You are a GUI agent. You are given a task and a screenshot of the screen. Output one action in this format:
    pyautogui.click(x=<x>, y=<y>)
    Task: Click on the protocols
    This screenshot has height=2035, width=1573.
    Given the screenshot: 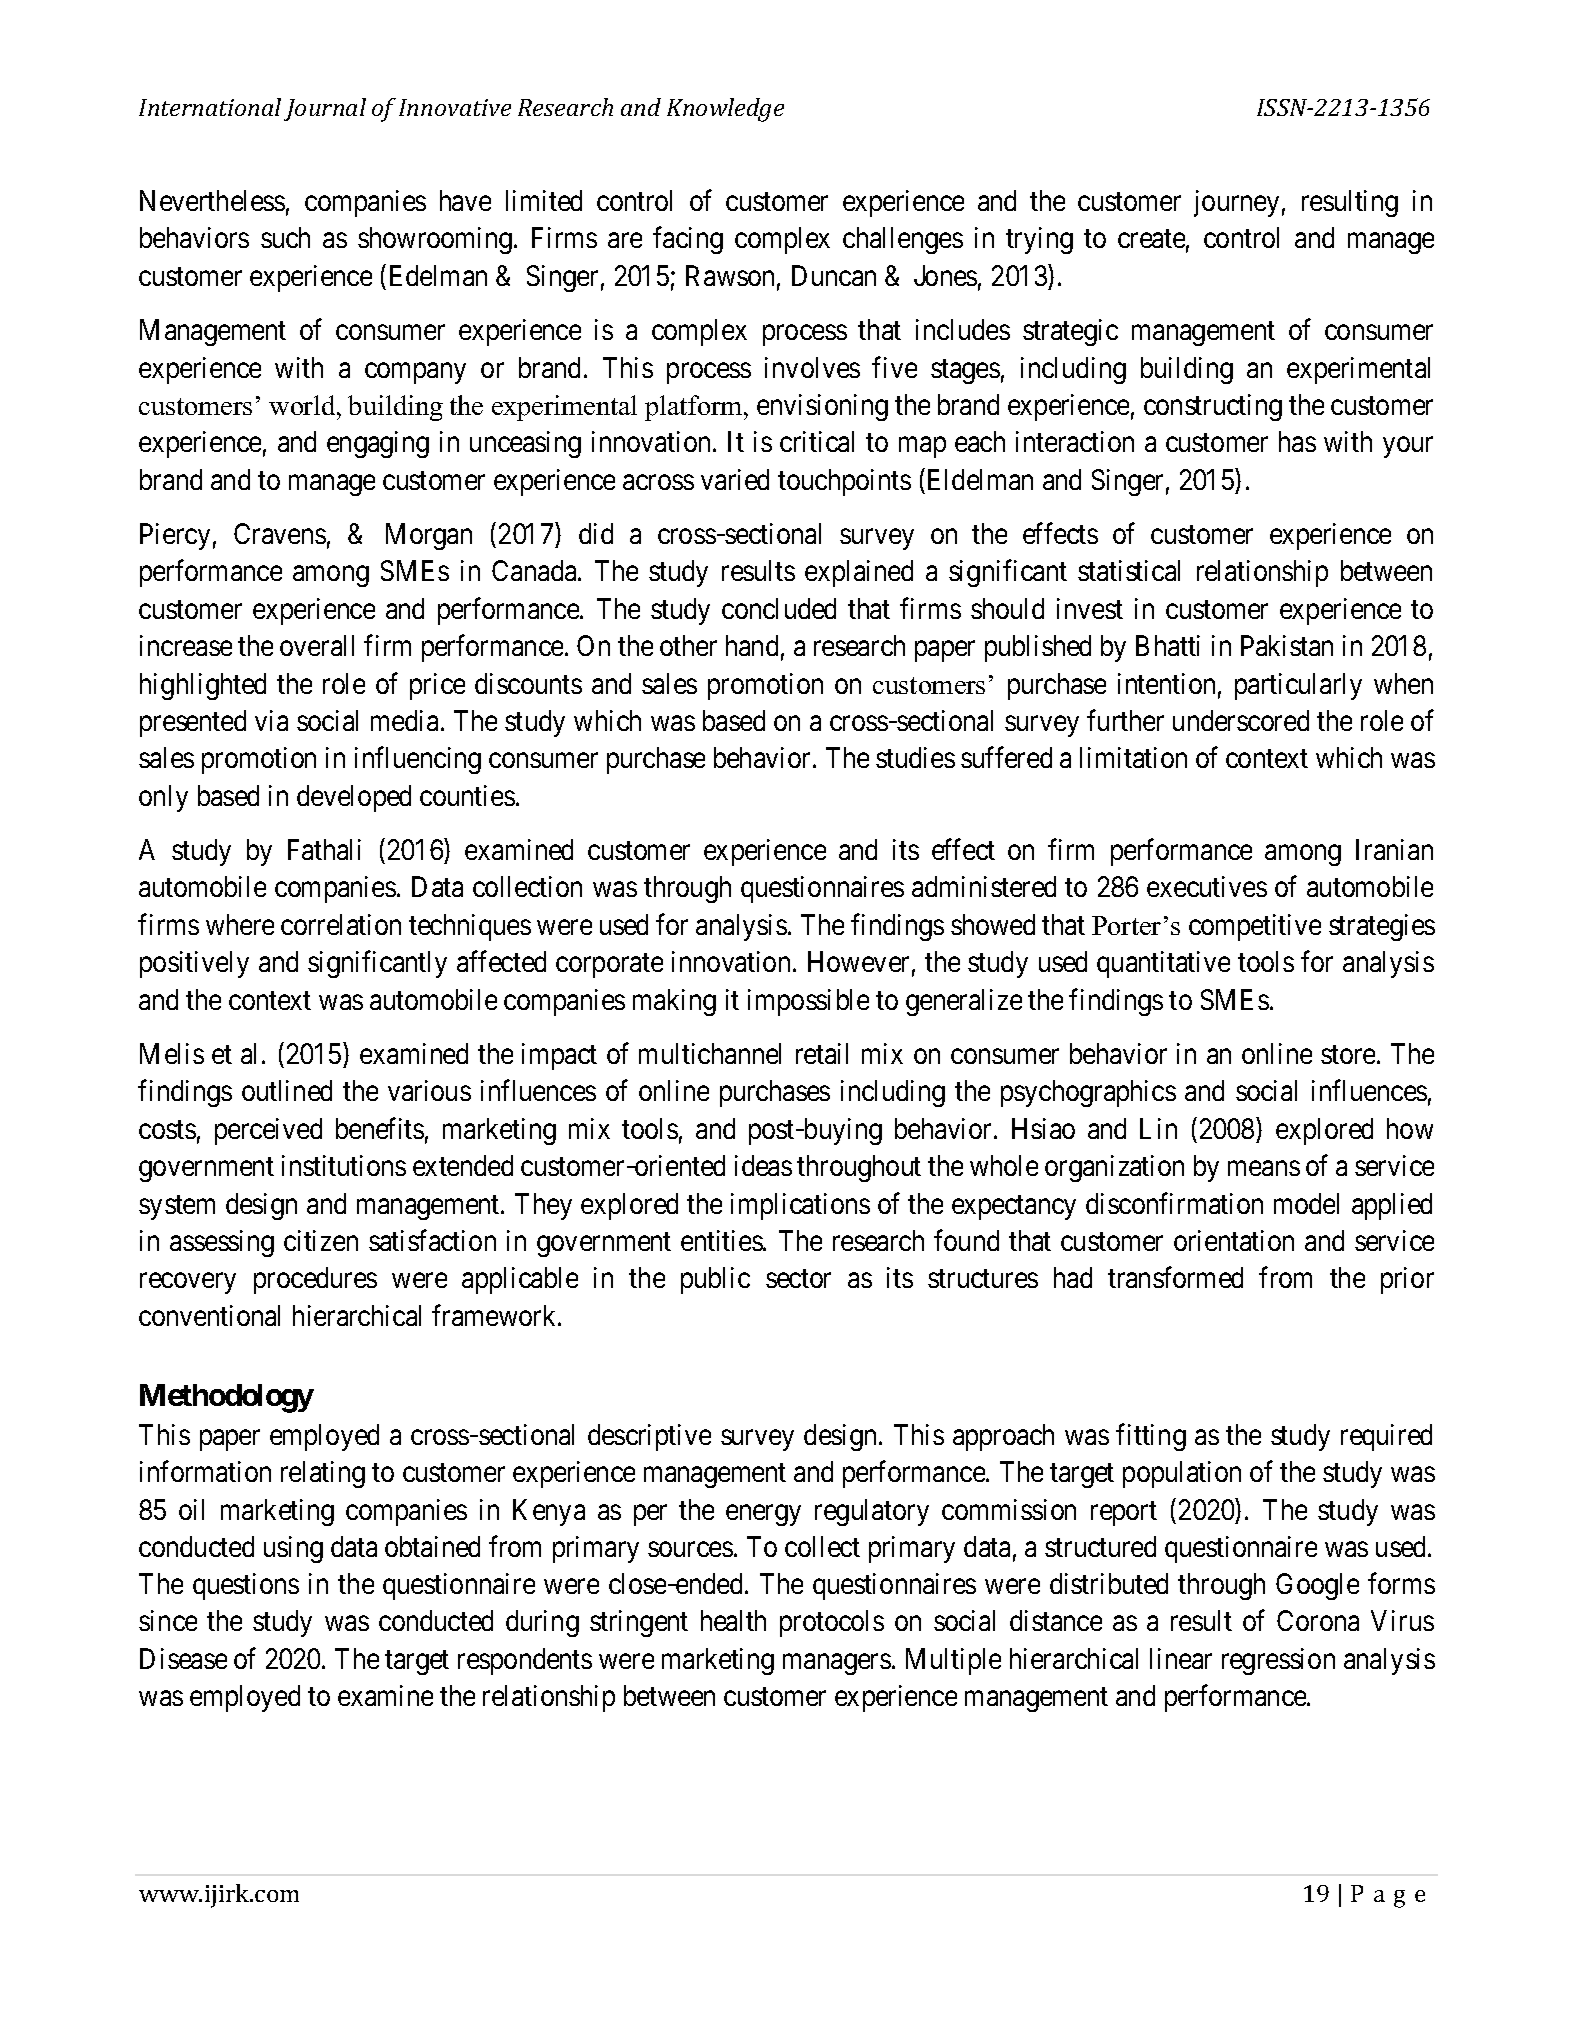 What is the action you would take?
    pyautogui.click(x=832, y=1623)
